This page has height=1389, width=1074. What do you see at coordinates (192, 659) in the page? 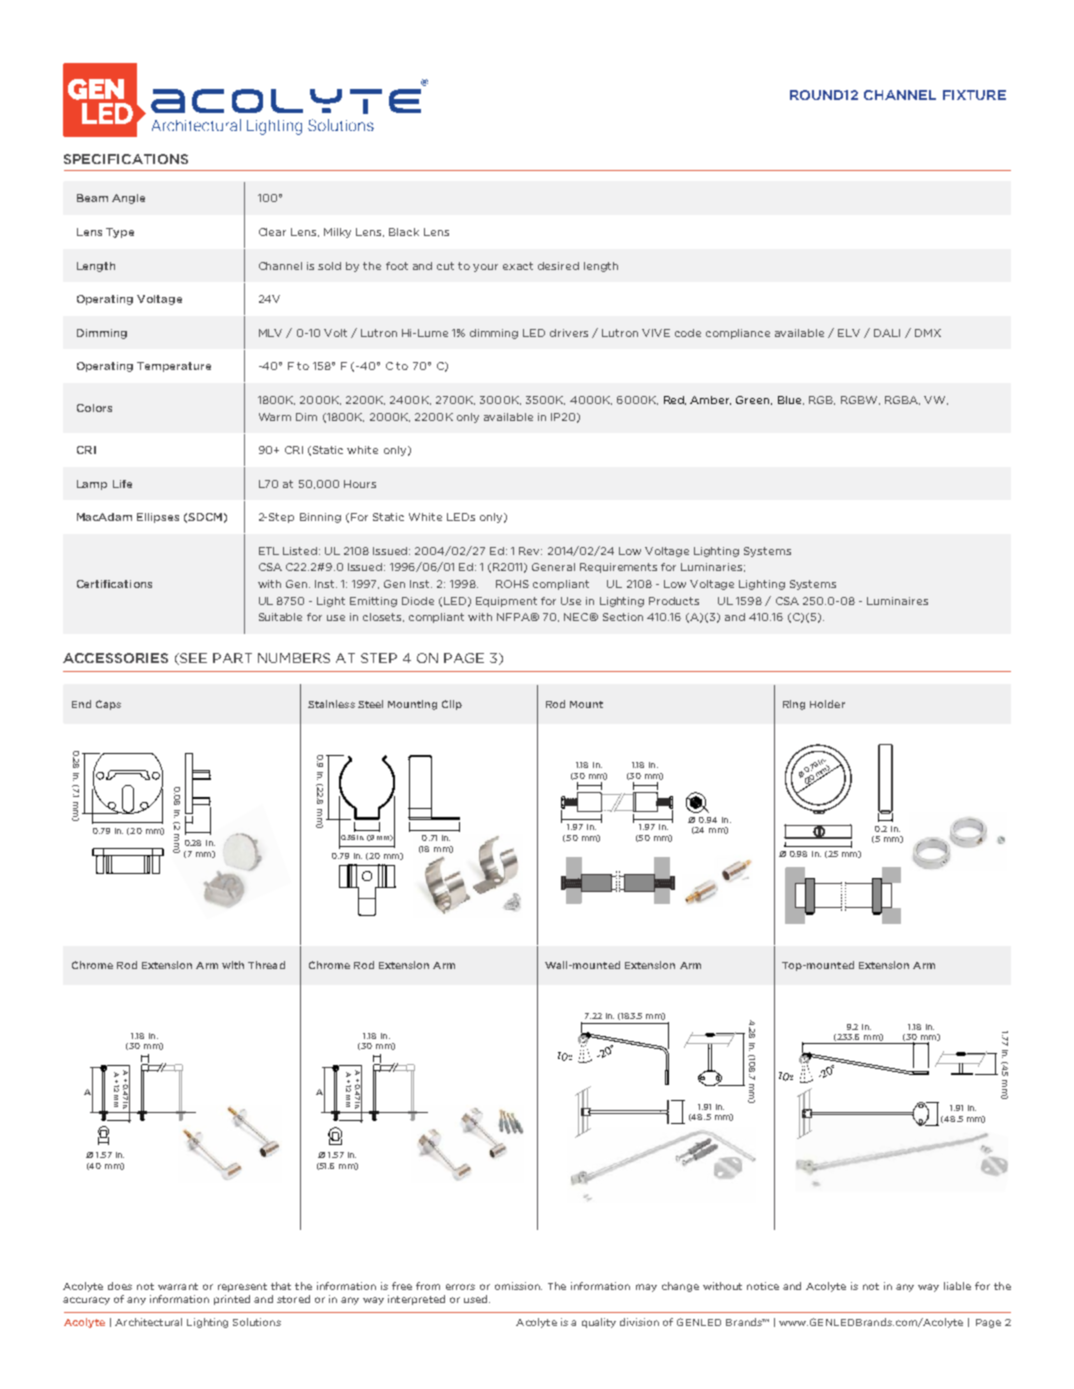
I see `SEE` at bounding box center [192, 659].
